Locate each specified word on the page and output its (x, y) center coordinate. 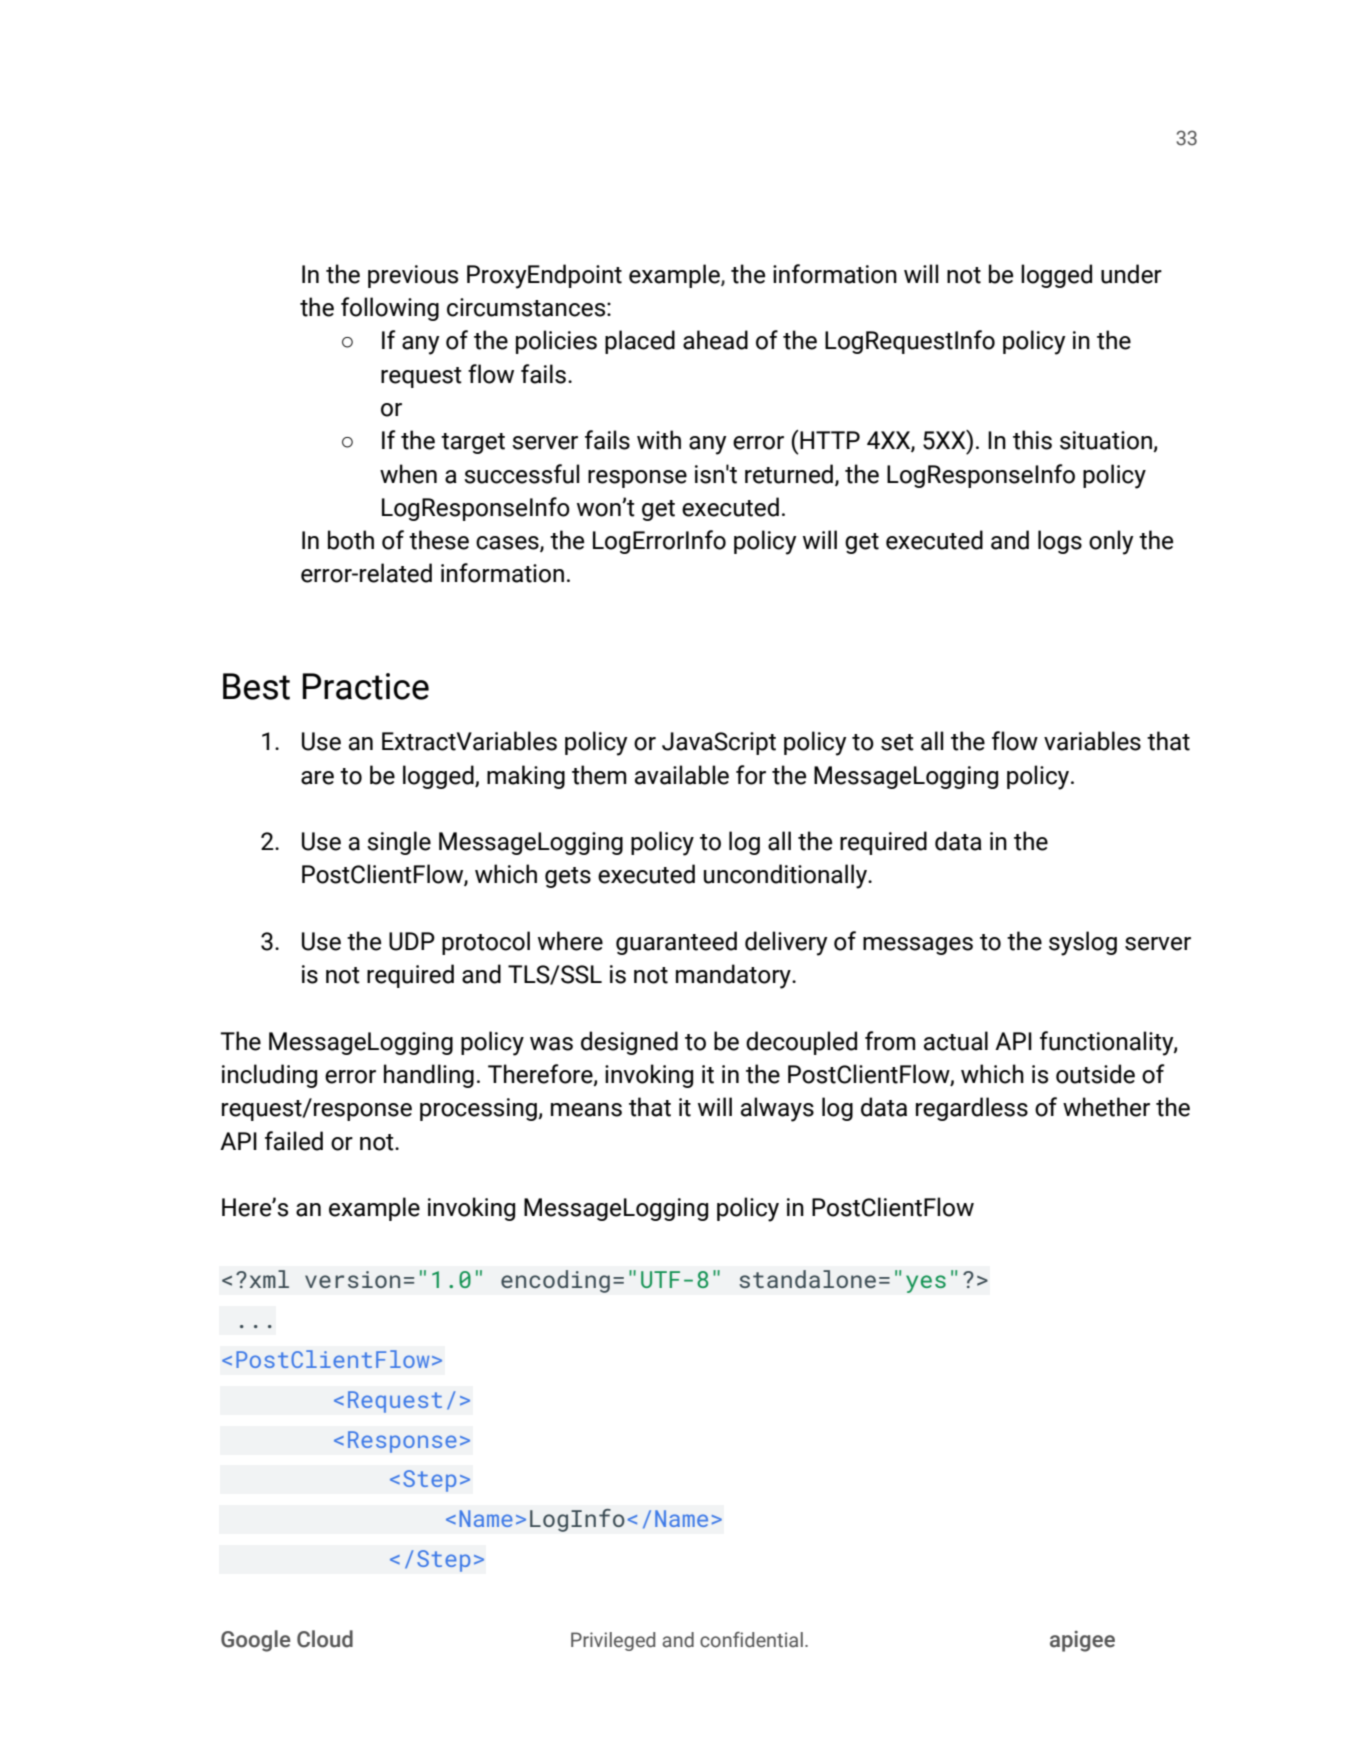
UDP (412, 941)
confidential (751, 1640)
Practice (365, 686)
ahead (715, 340)
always (777, 1109)
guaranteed (676, 943)
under (1131, 274)
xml (269, 1279)
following (390, 309)
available (682, 775)
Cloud (325, 1639)
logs (1060, 542)
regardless (972, 1109)
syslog (1083, 943)
